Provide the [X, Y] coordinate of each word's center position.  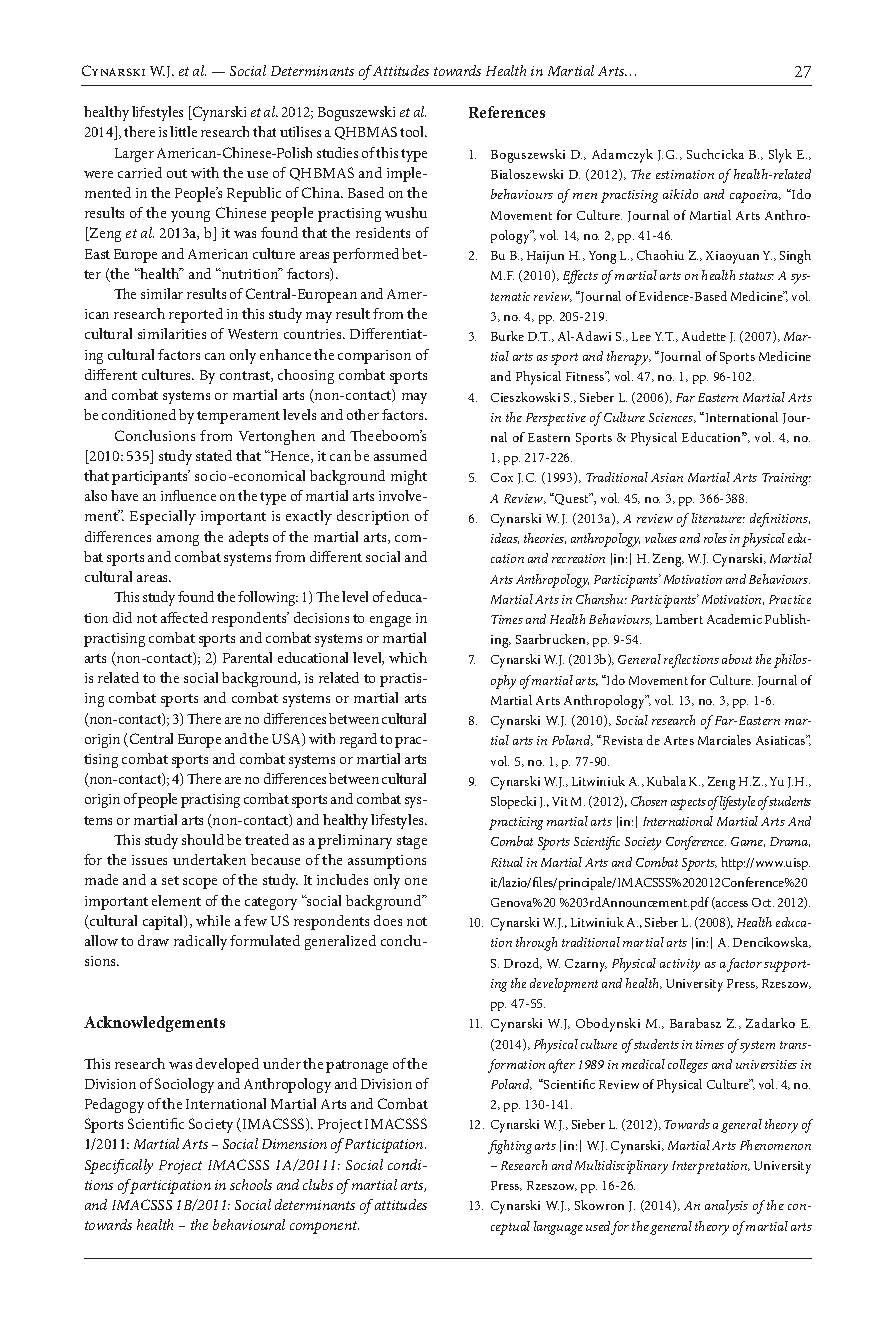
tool [413, 131]
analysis [726, 1207]
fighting [510, 1147]
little [183, 131]
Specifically [119, 1166]
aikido [680, 194]
